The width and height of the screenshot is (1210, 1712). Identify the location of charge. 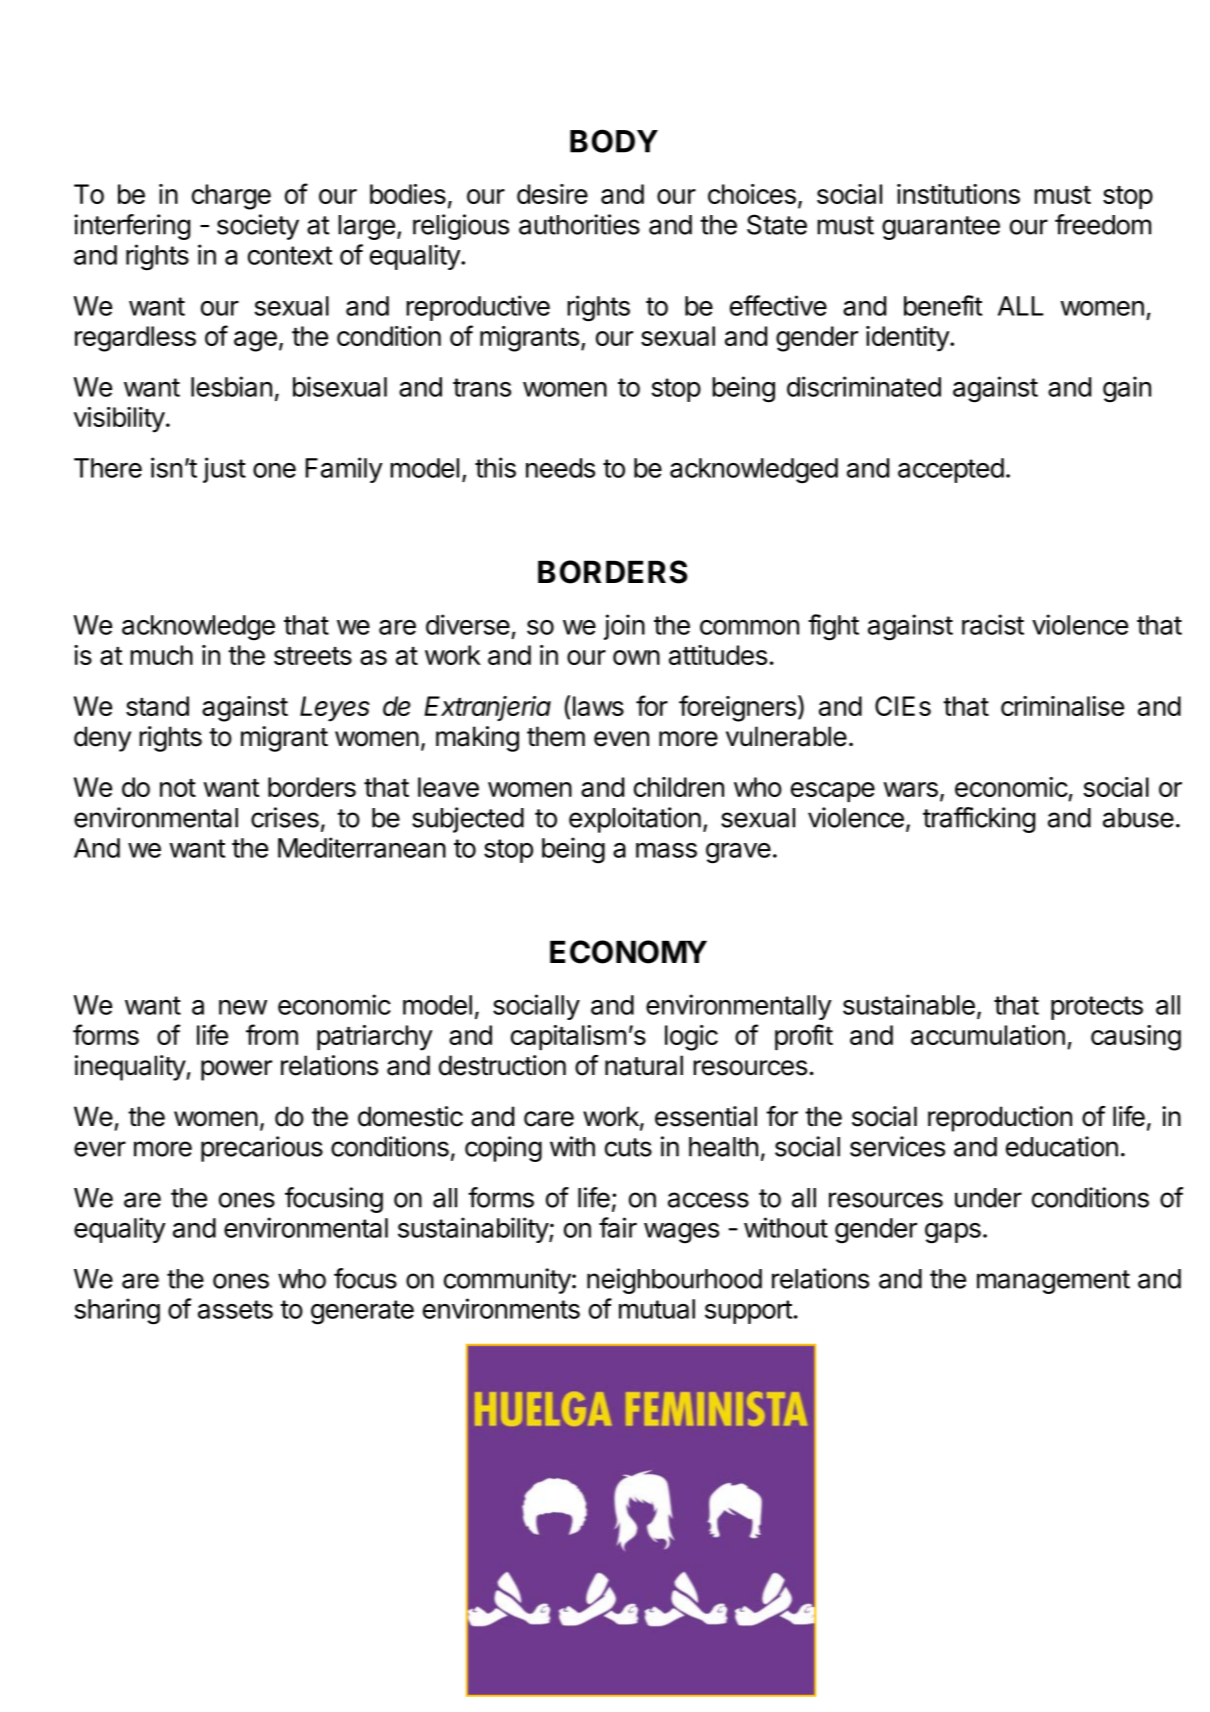
(231, 197).
